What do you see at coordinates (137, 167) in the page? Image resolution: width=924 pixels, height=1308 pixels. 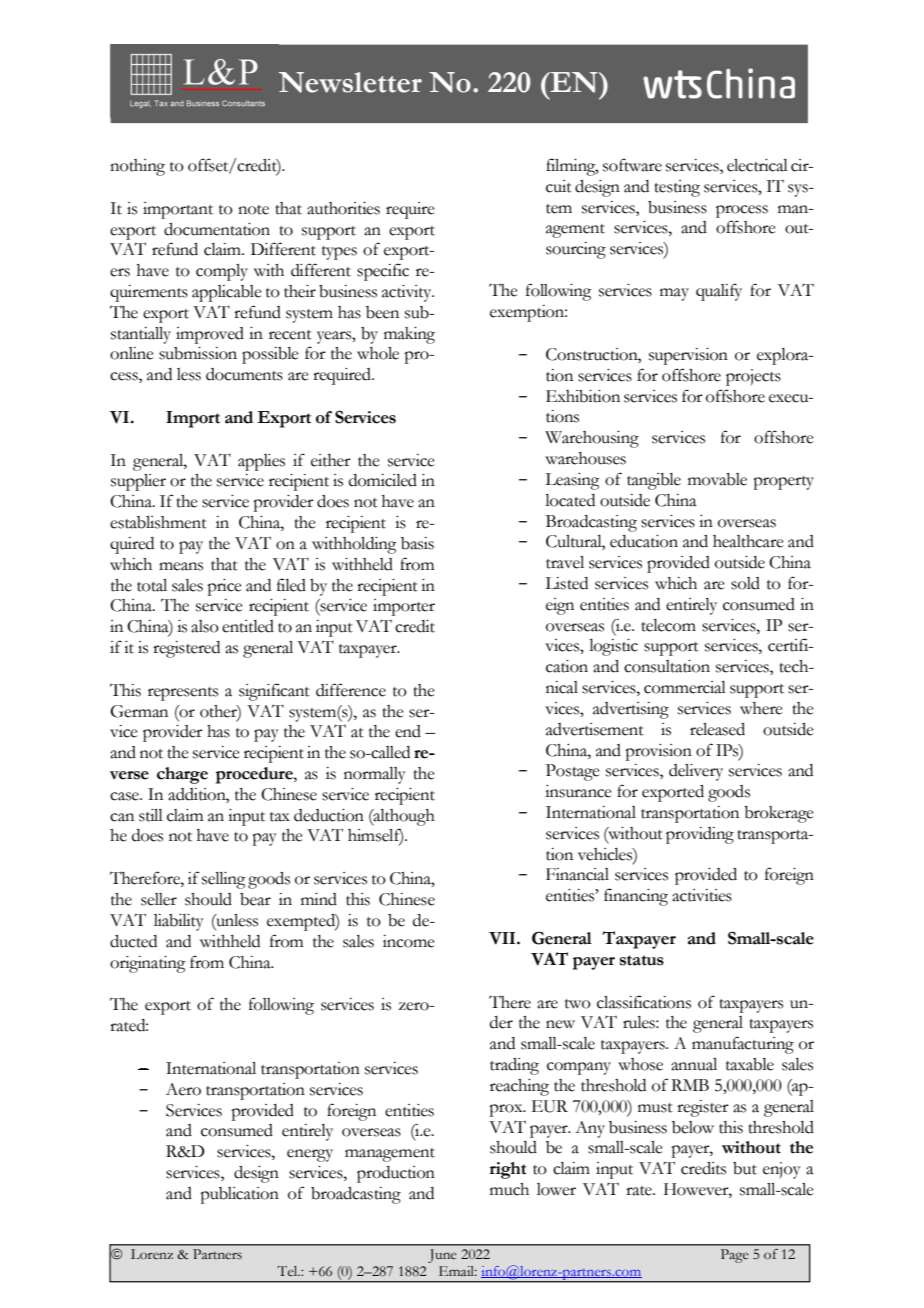 I see `nothing` at bounding box center [137, 167].
